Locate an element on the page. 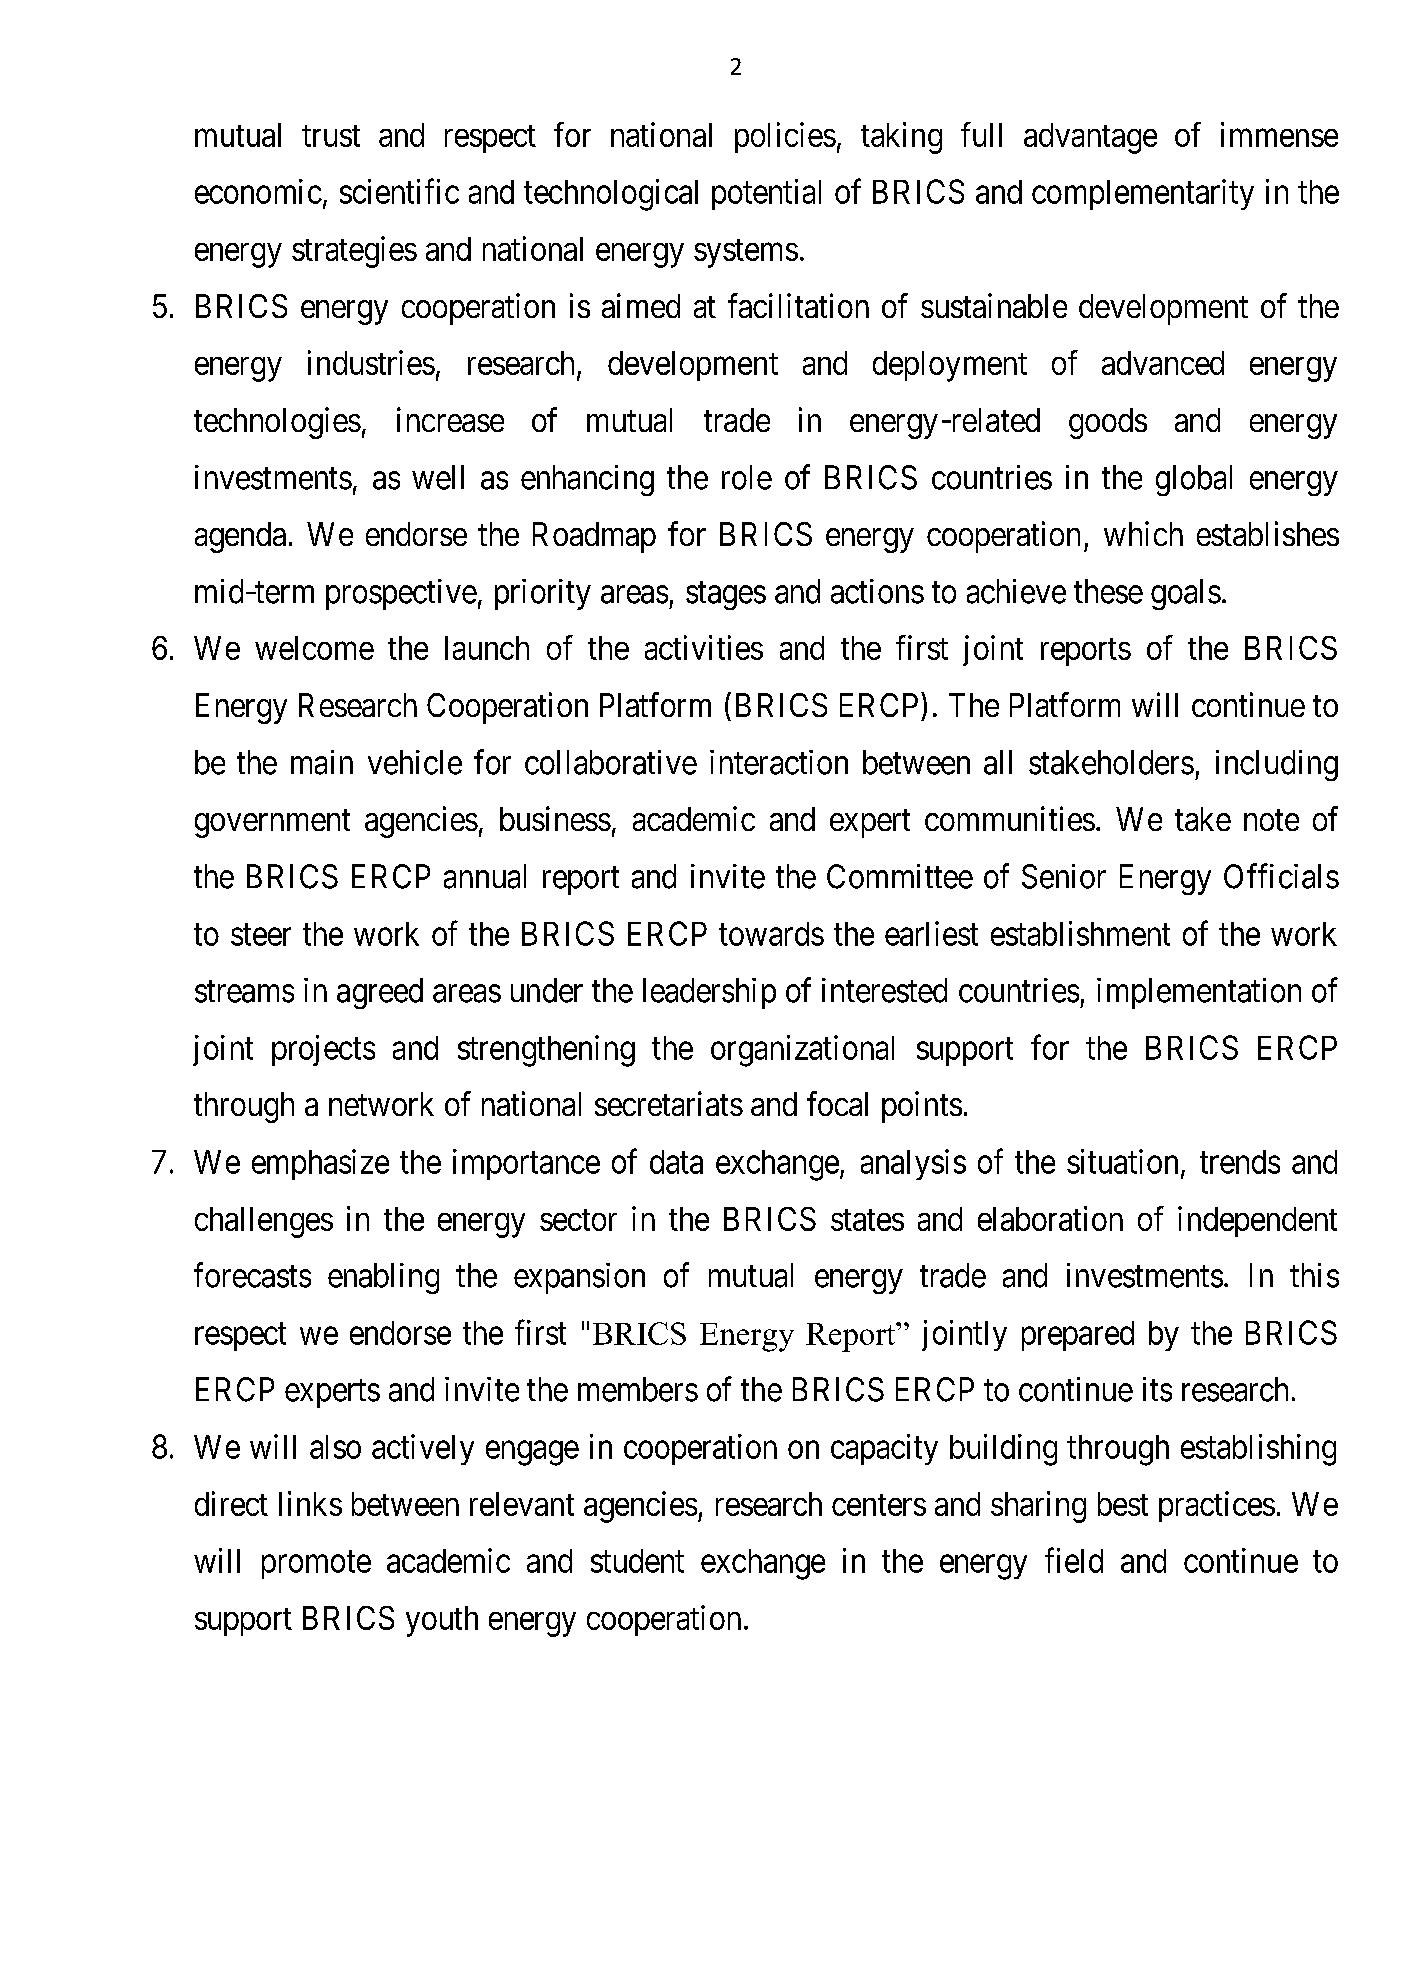  student is located at coordinates (637, 1561).
